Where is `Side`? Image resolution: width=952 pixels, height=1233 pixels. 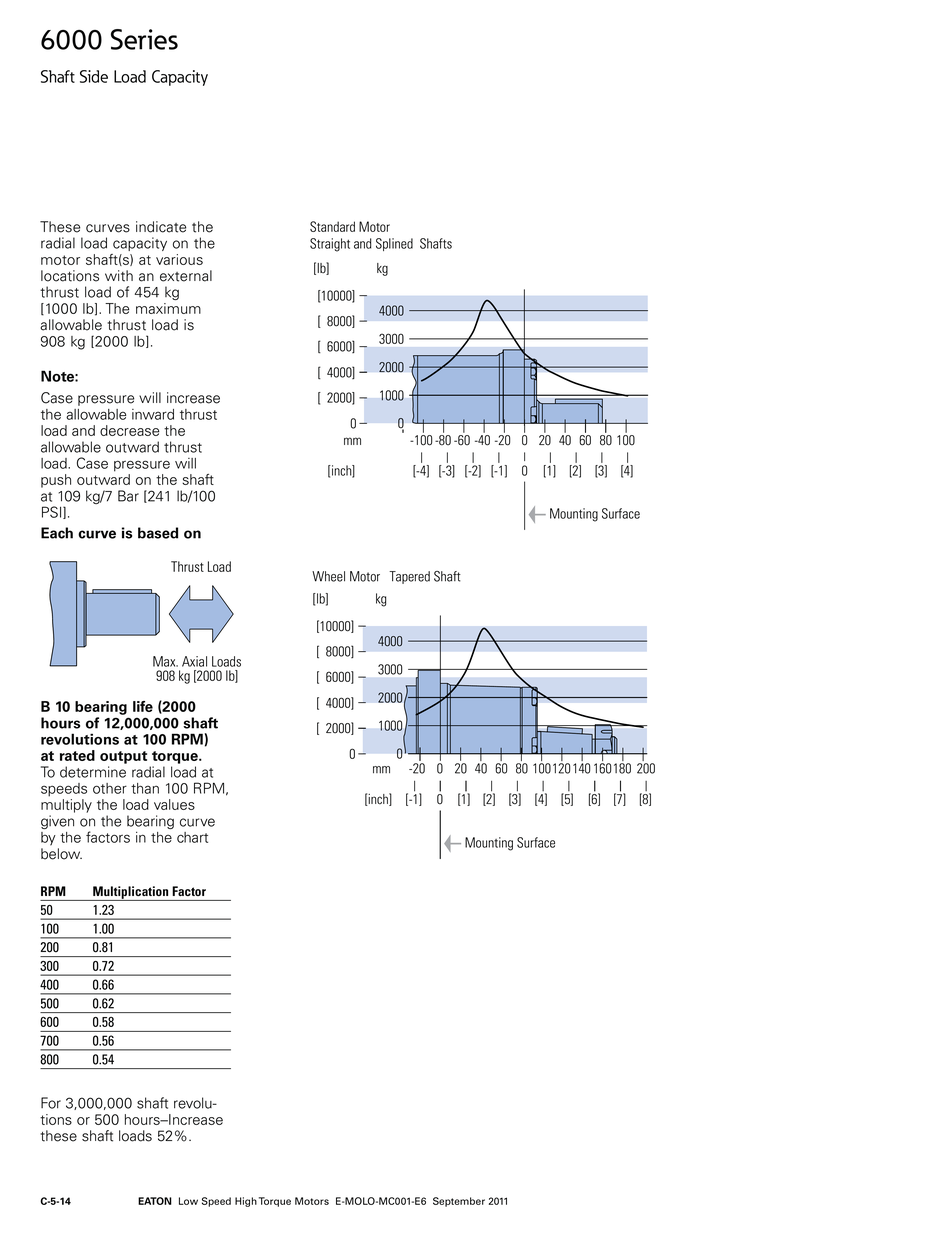
Side is located at coordinates (94, 76).
